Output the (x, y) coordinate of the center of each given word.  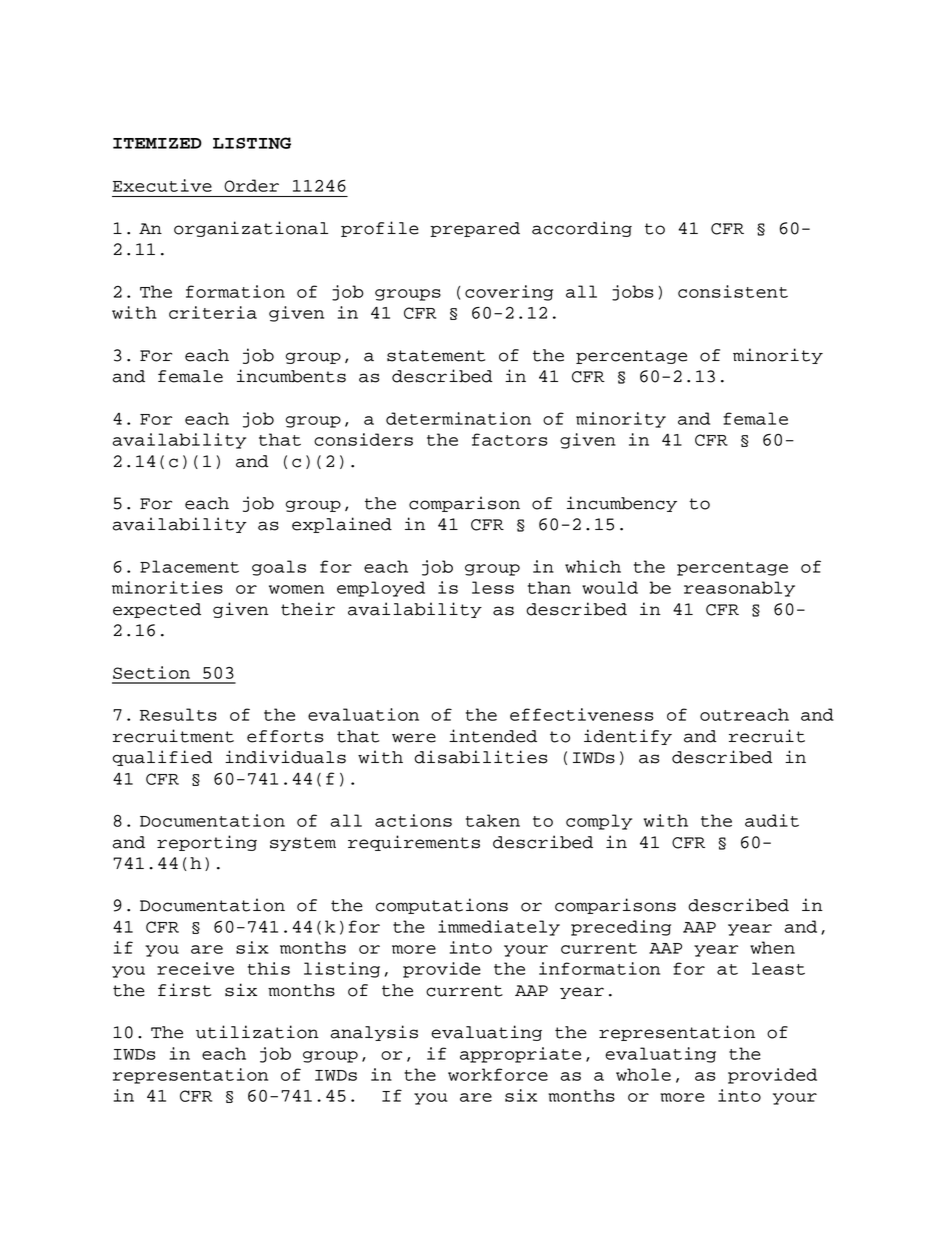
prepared (475, 229)
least (778, 968)
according (582, 229)
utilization (257, 1032)
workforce (498, 1074)
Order (251, 185)
